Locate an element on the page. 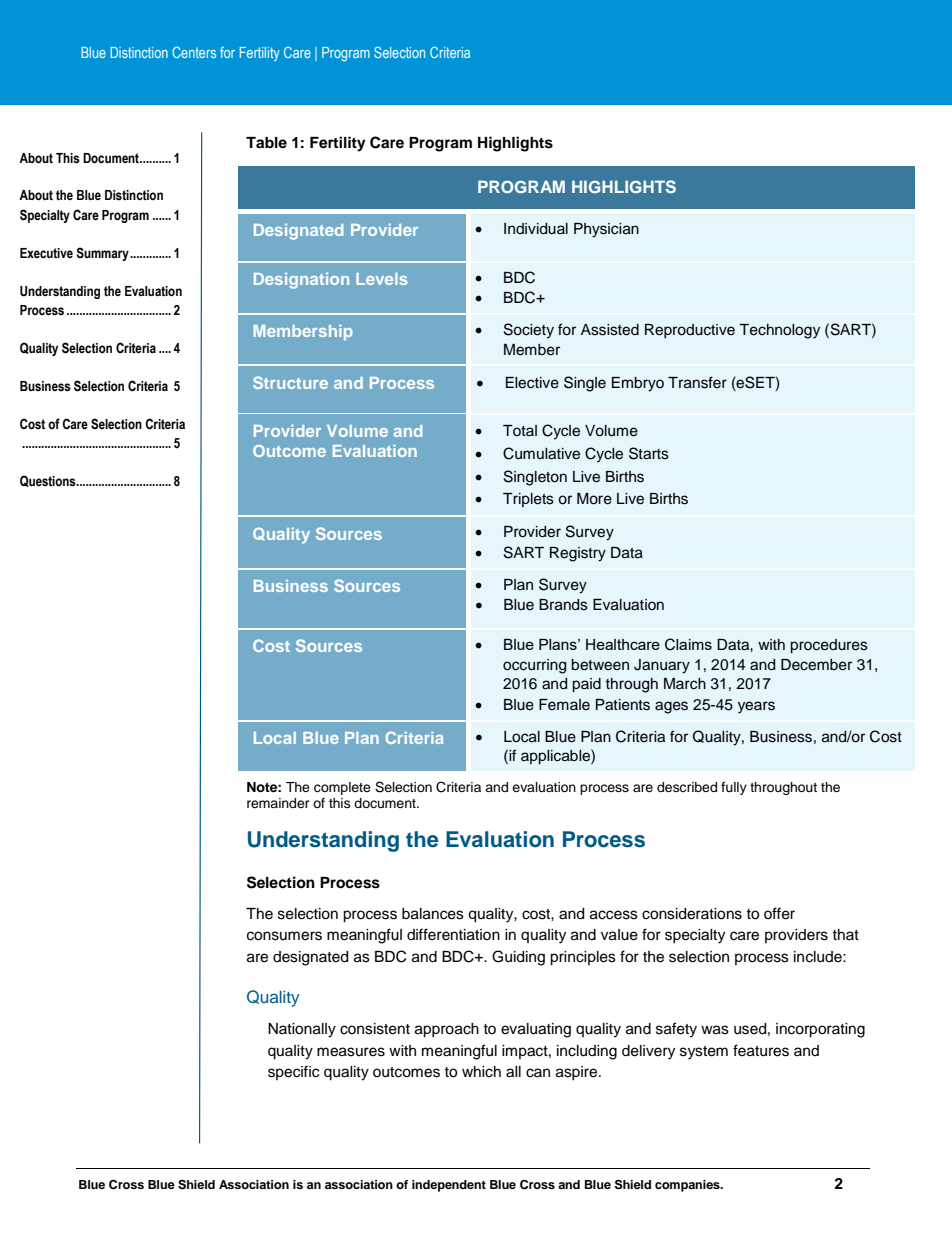 Image resolution: width=952 pixels, height=1233 pixels. Transfer is located at coordinates (697, 382).
